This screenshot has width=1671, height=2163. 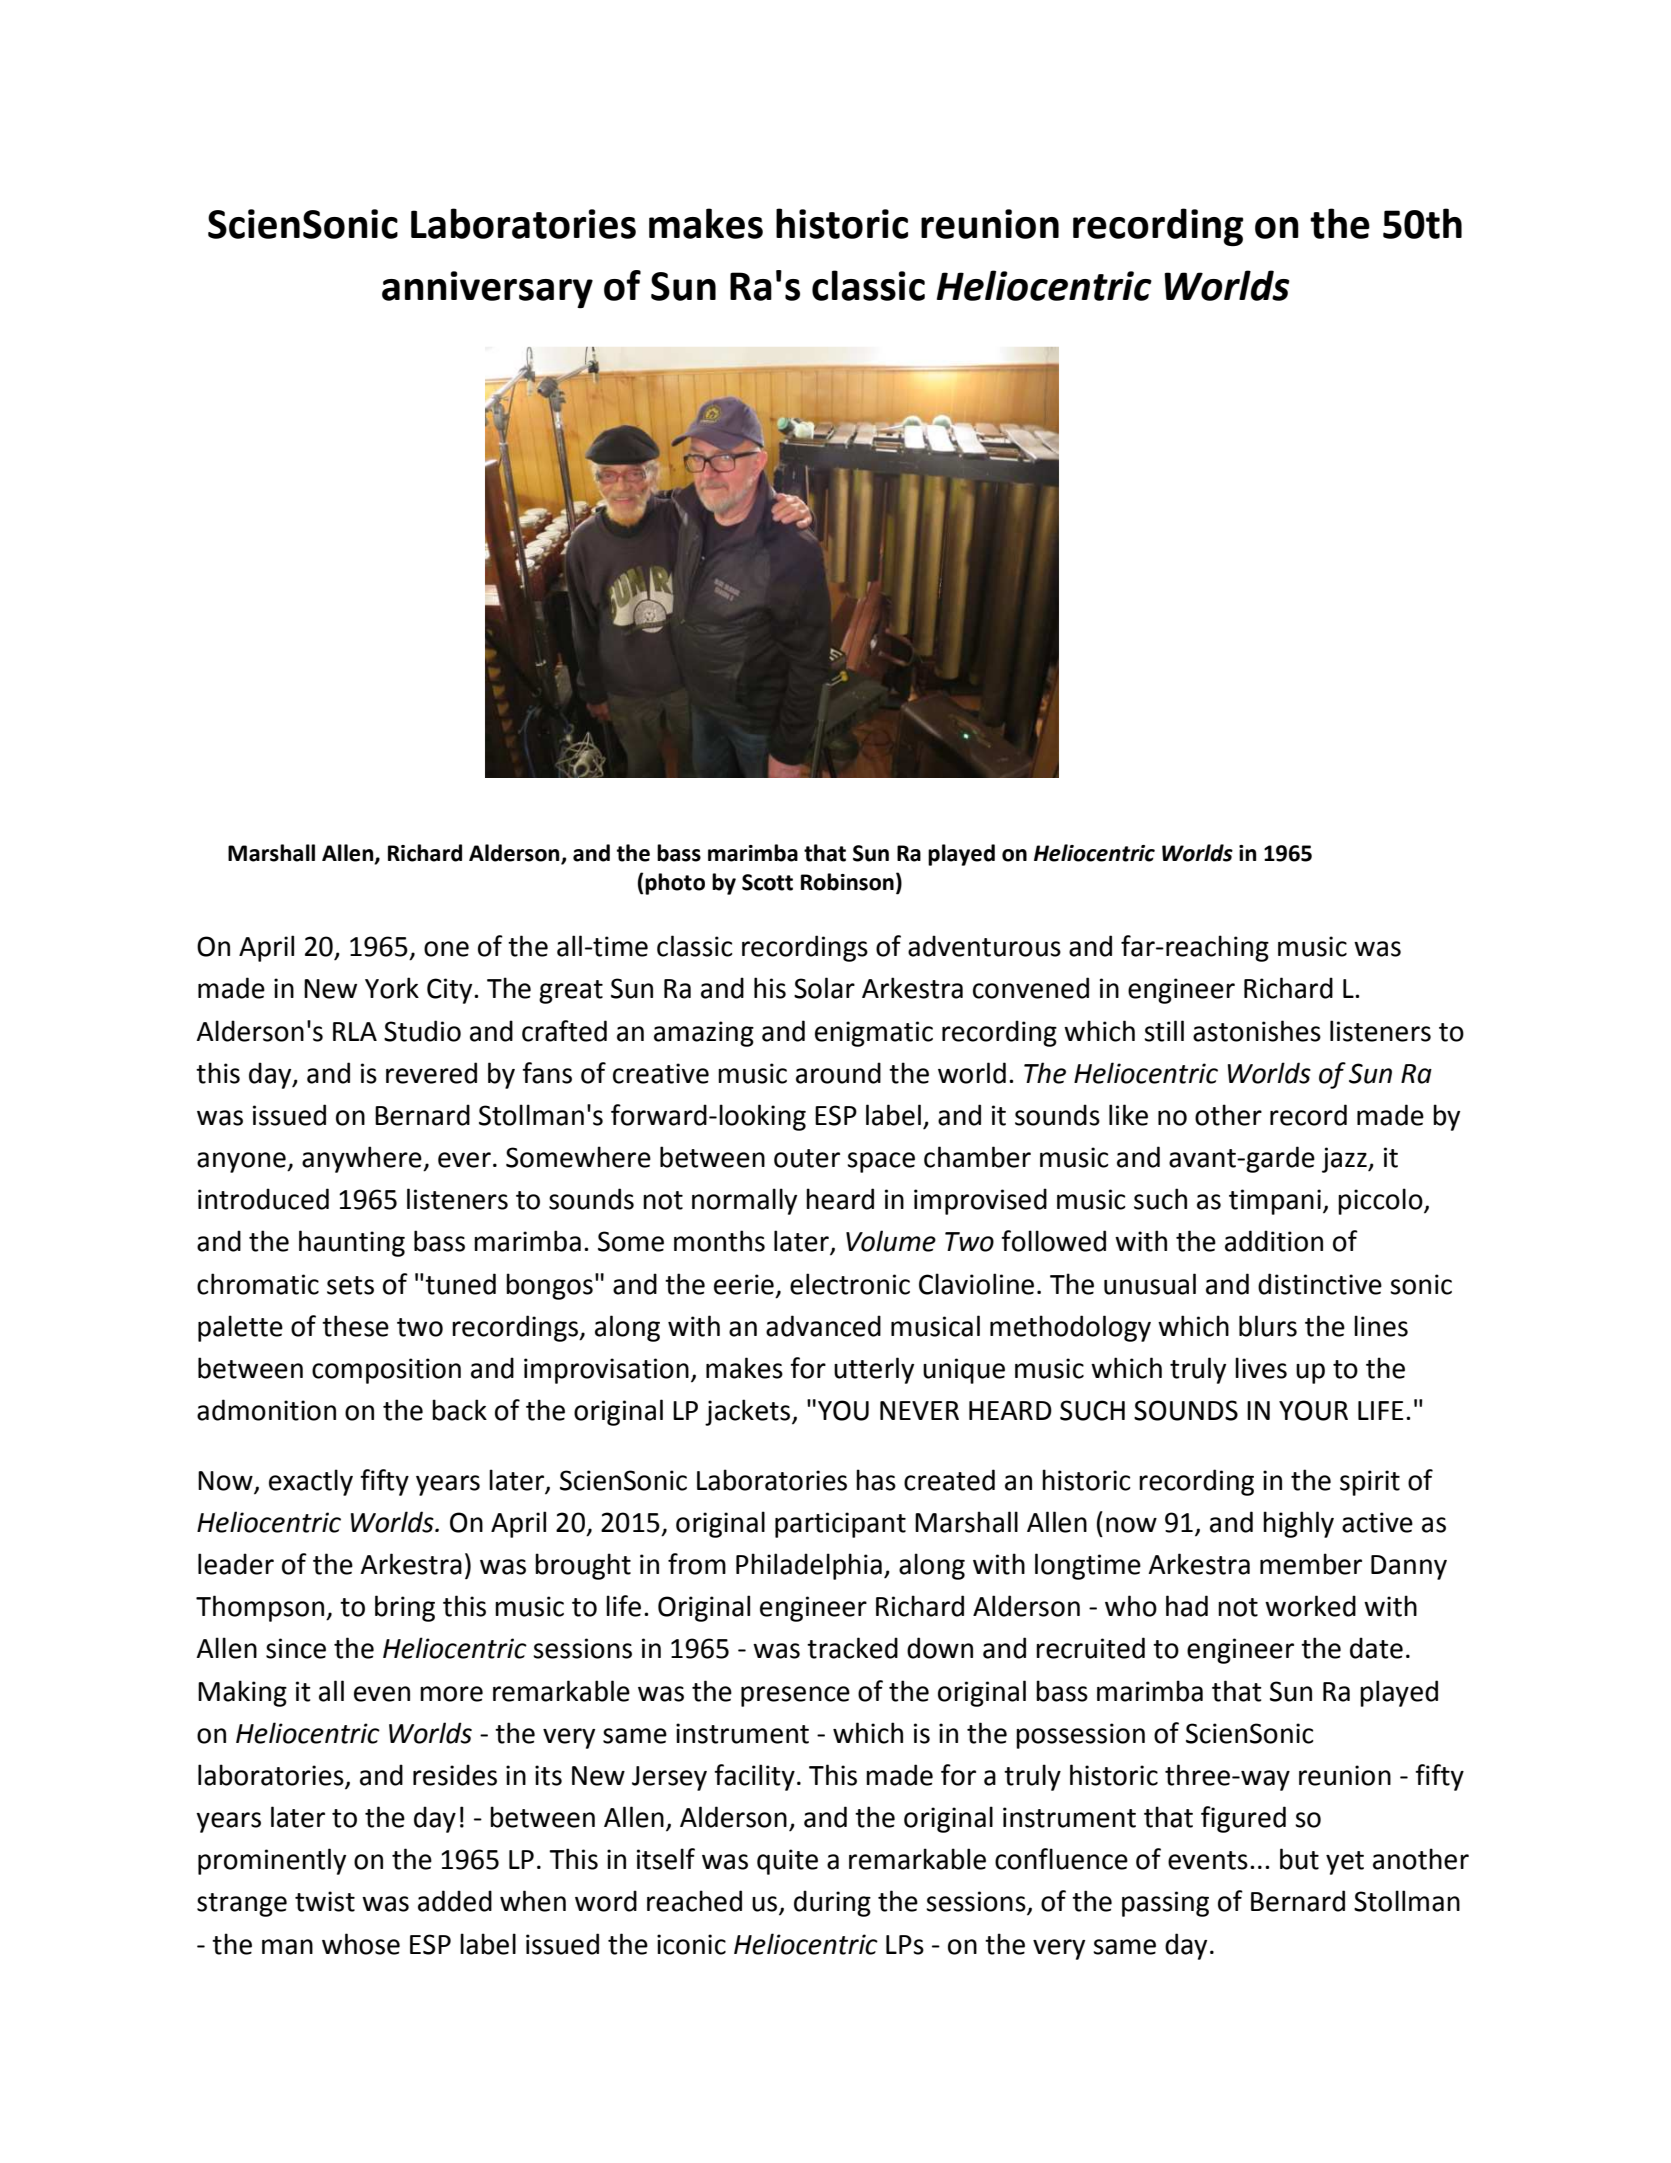 What do you see at coordinates (487, 289) in the screenshot?
I see `anniversary` at bounding box center [487, 289].
